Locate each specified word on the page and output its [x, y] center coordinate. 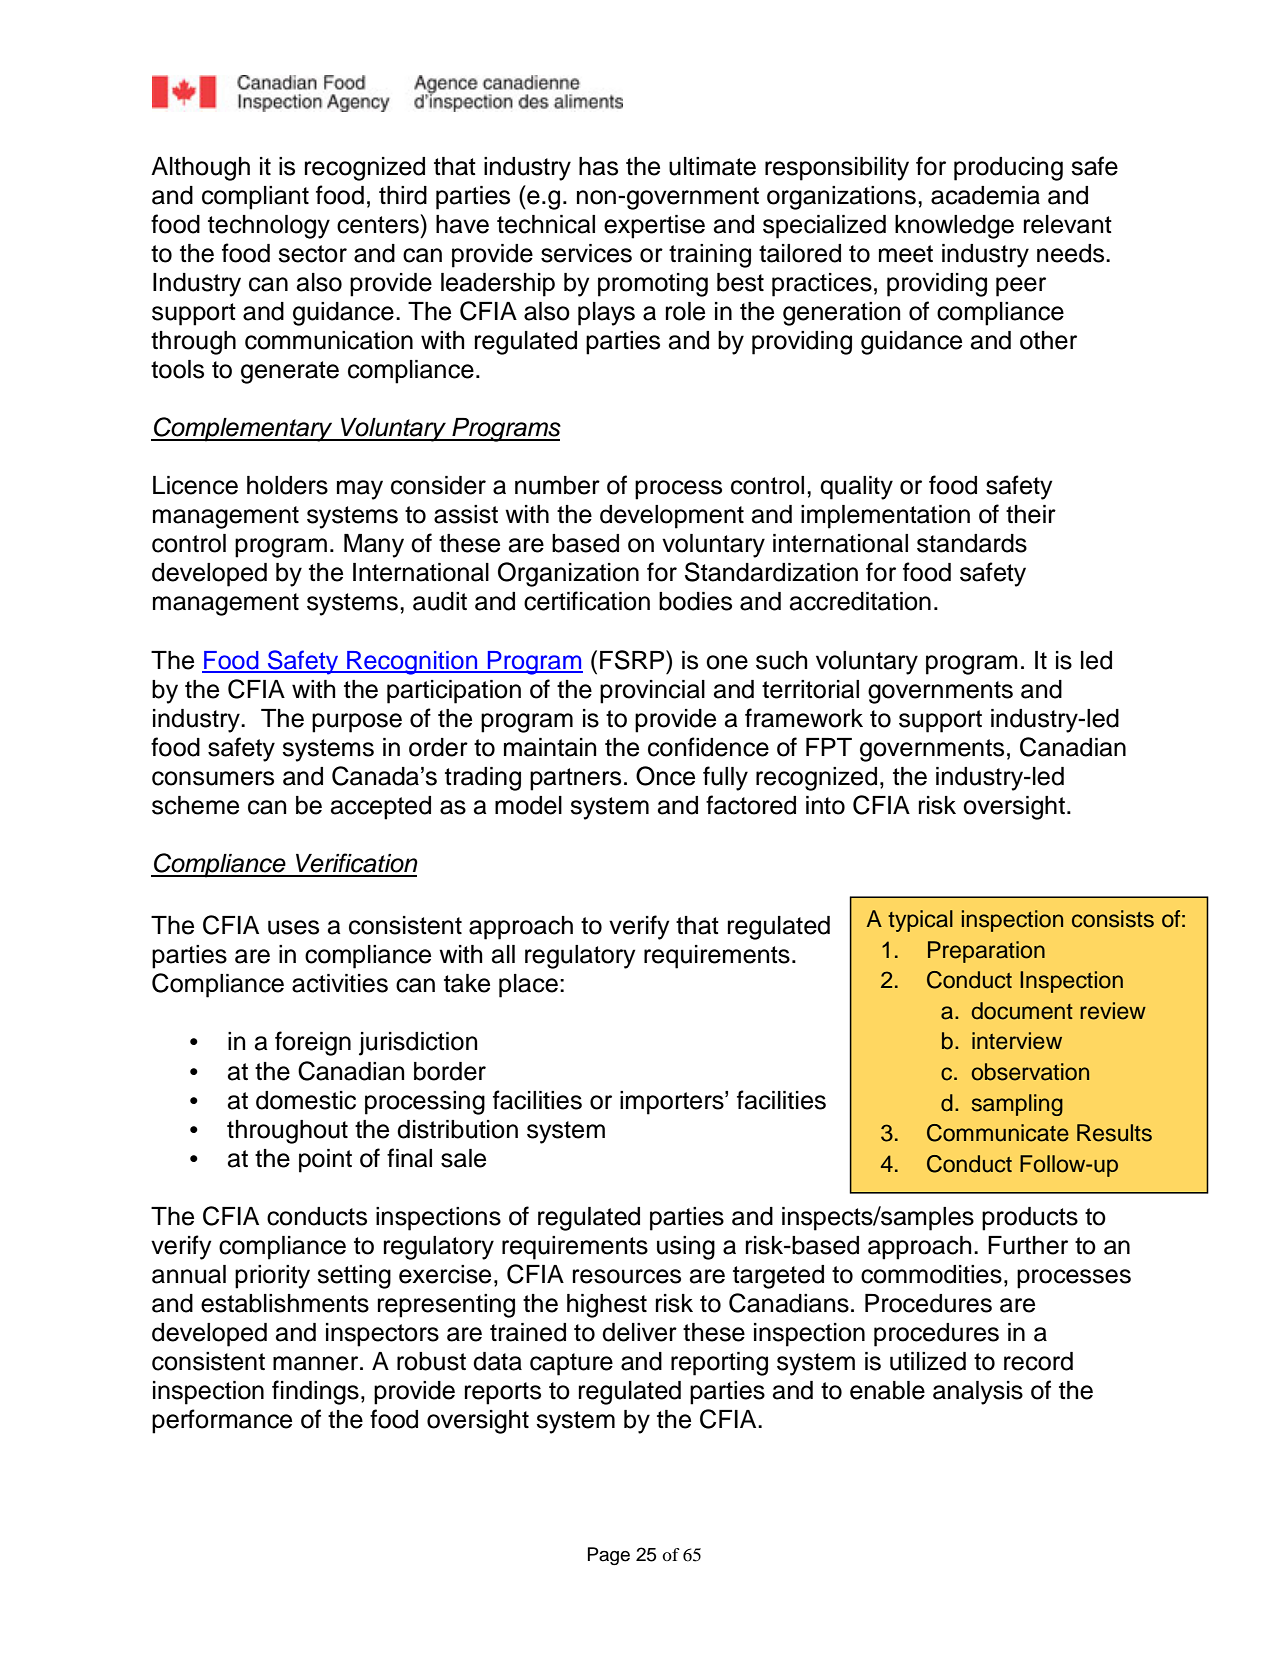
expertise [654, 227]
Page [609, 1556]
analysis [978, 1393]
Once [665, 776]
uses [293, 927]
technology [269, 227]
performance [222, 1421]
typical [920, 921]
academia [985, 195]
